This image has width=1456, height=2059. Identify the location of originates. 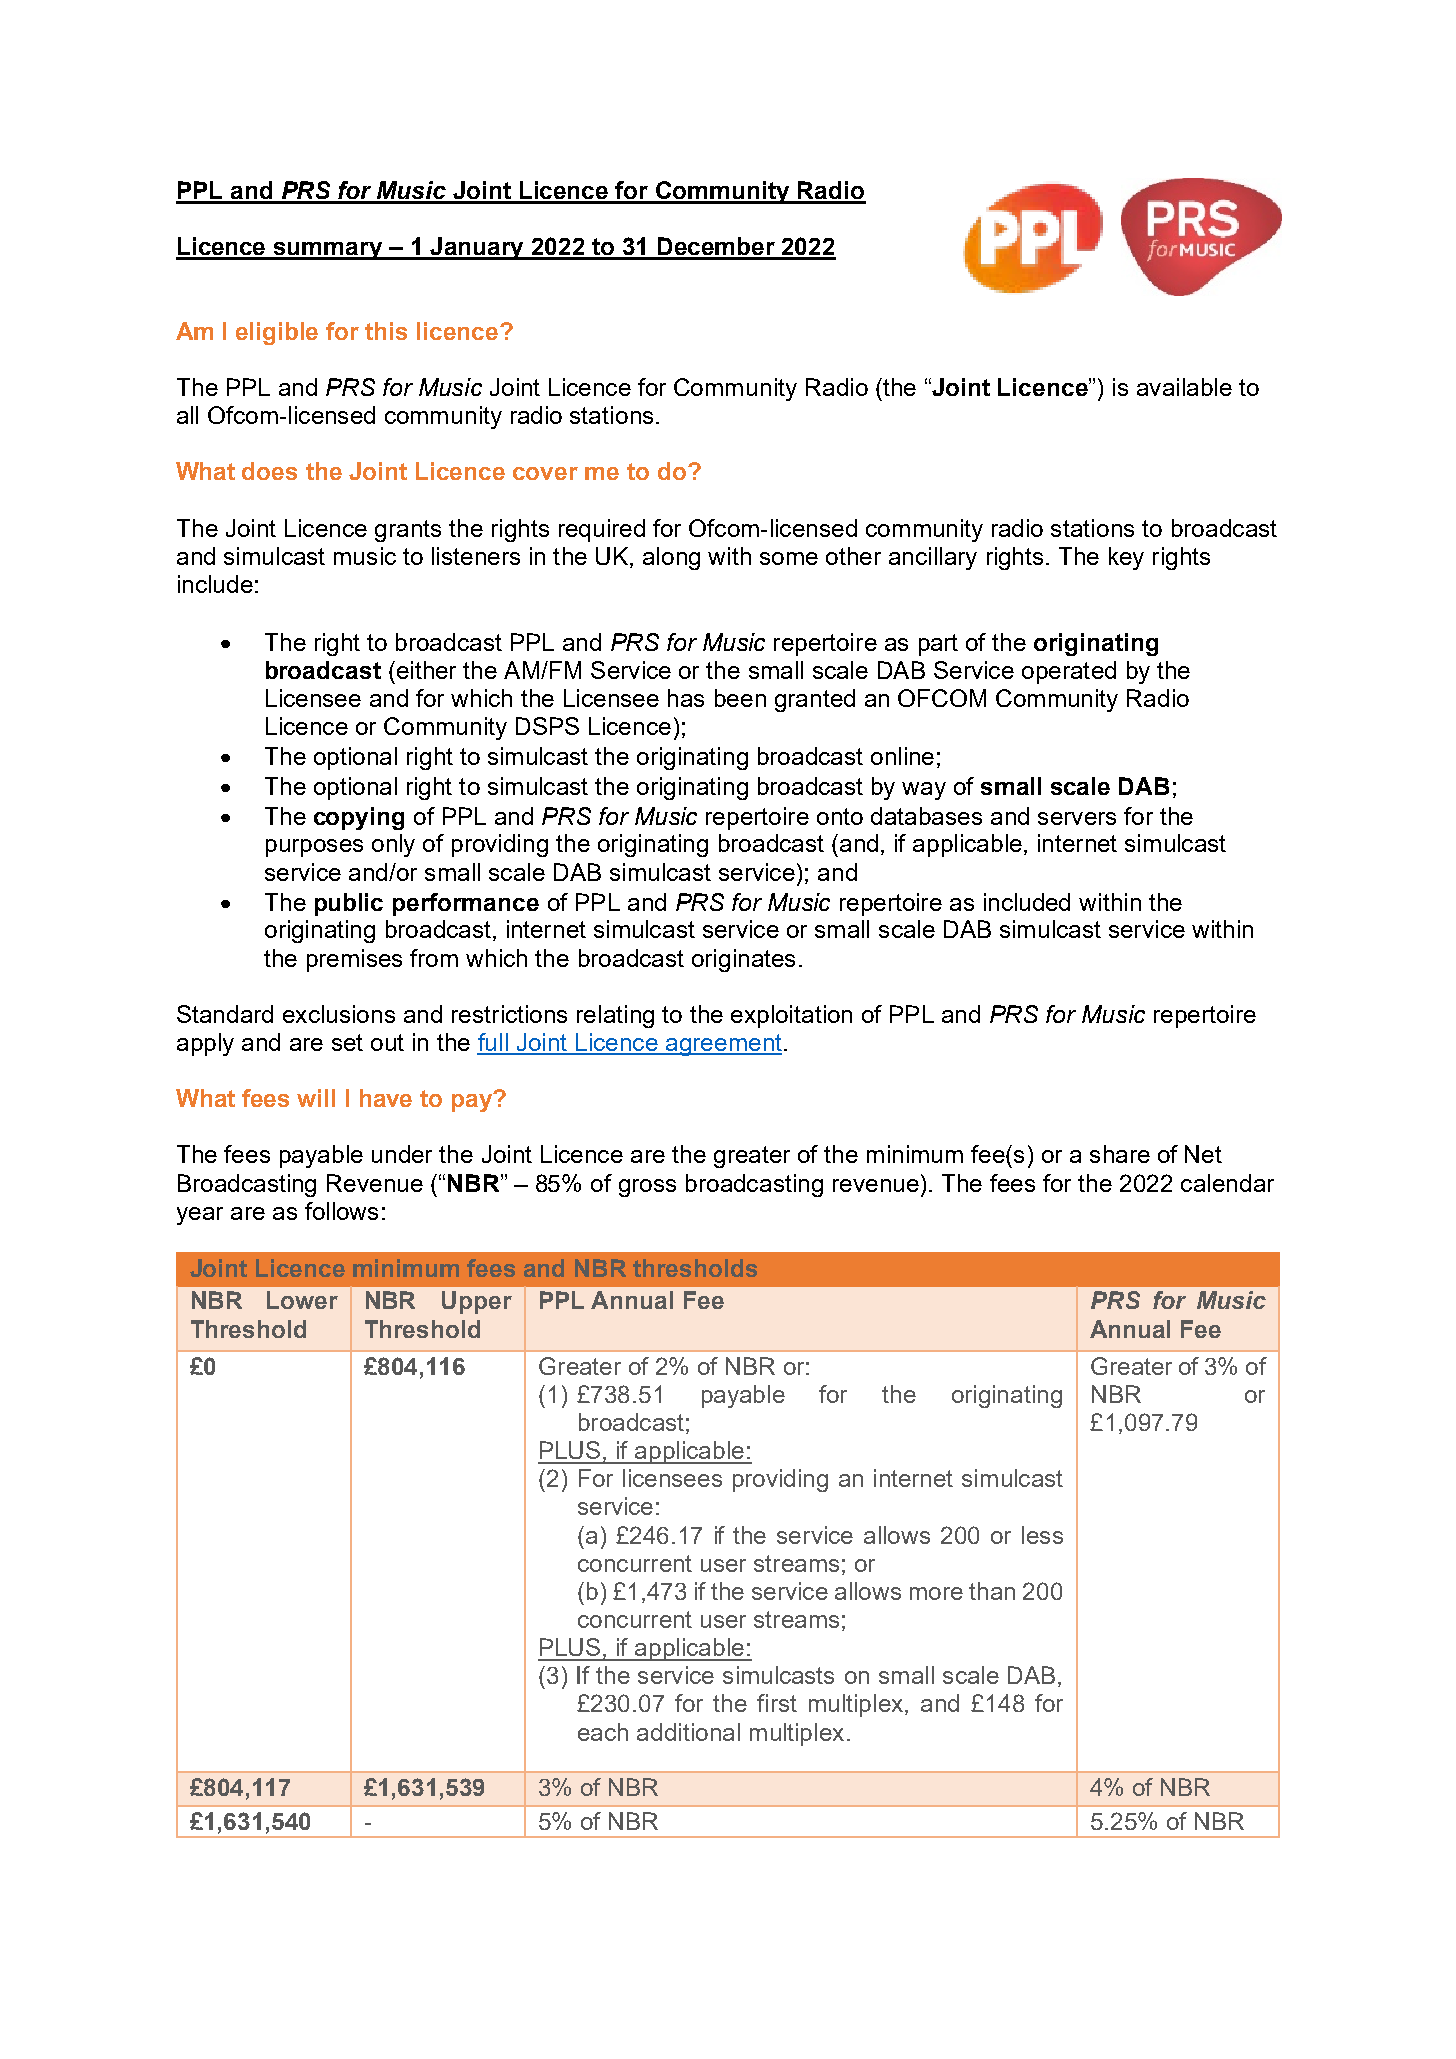
(743, 960).
